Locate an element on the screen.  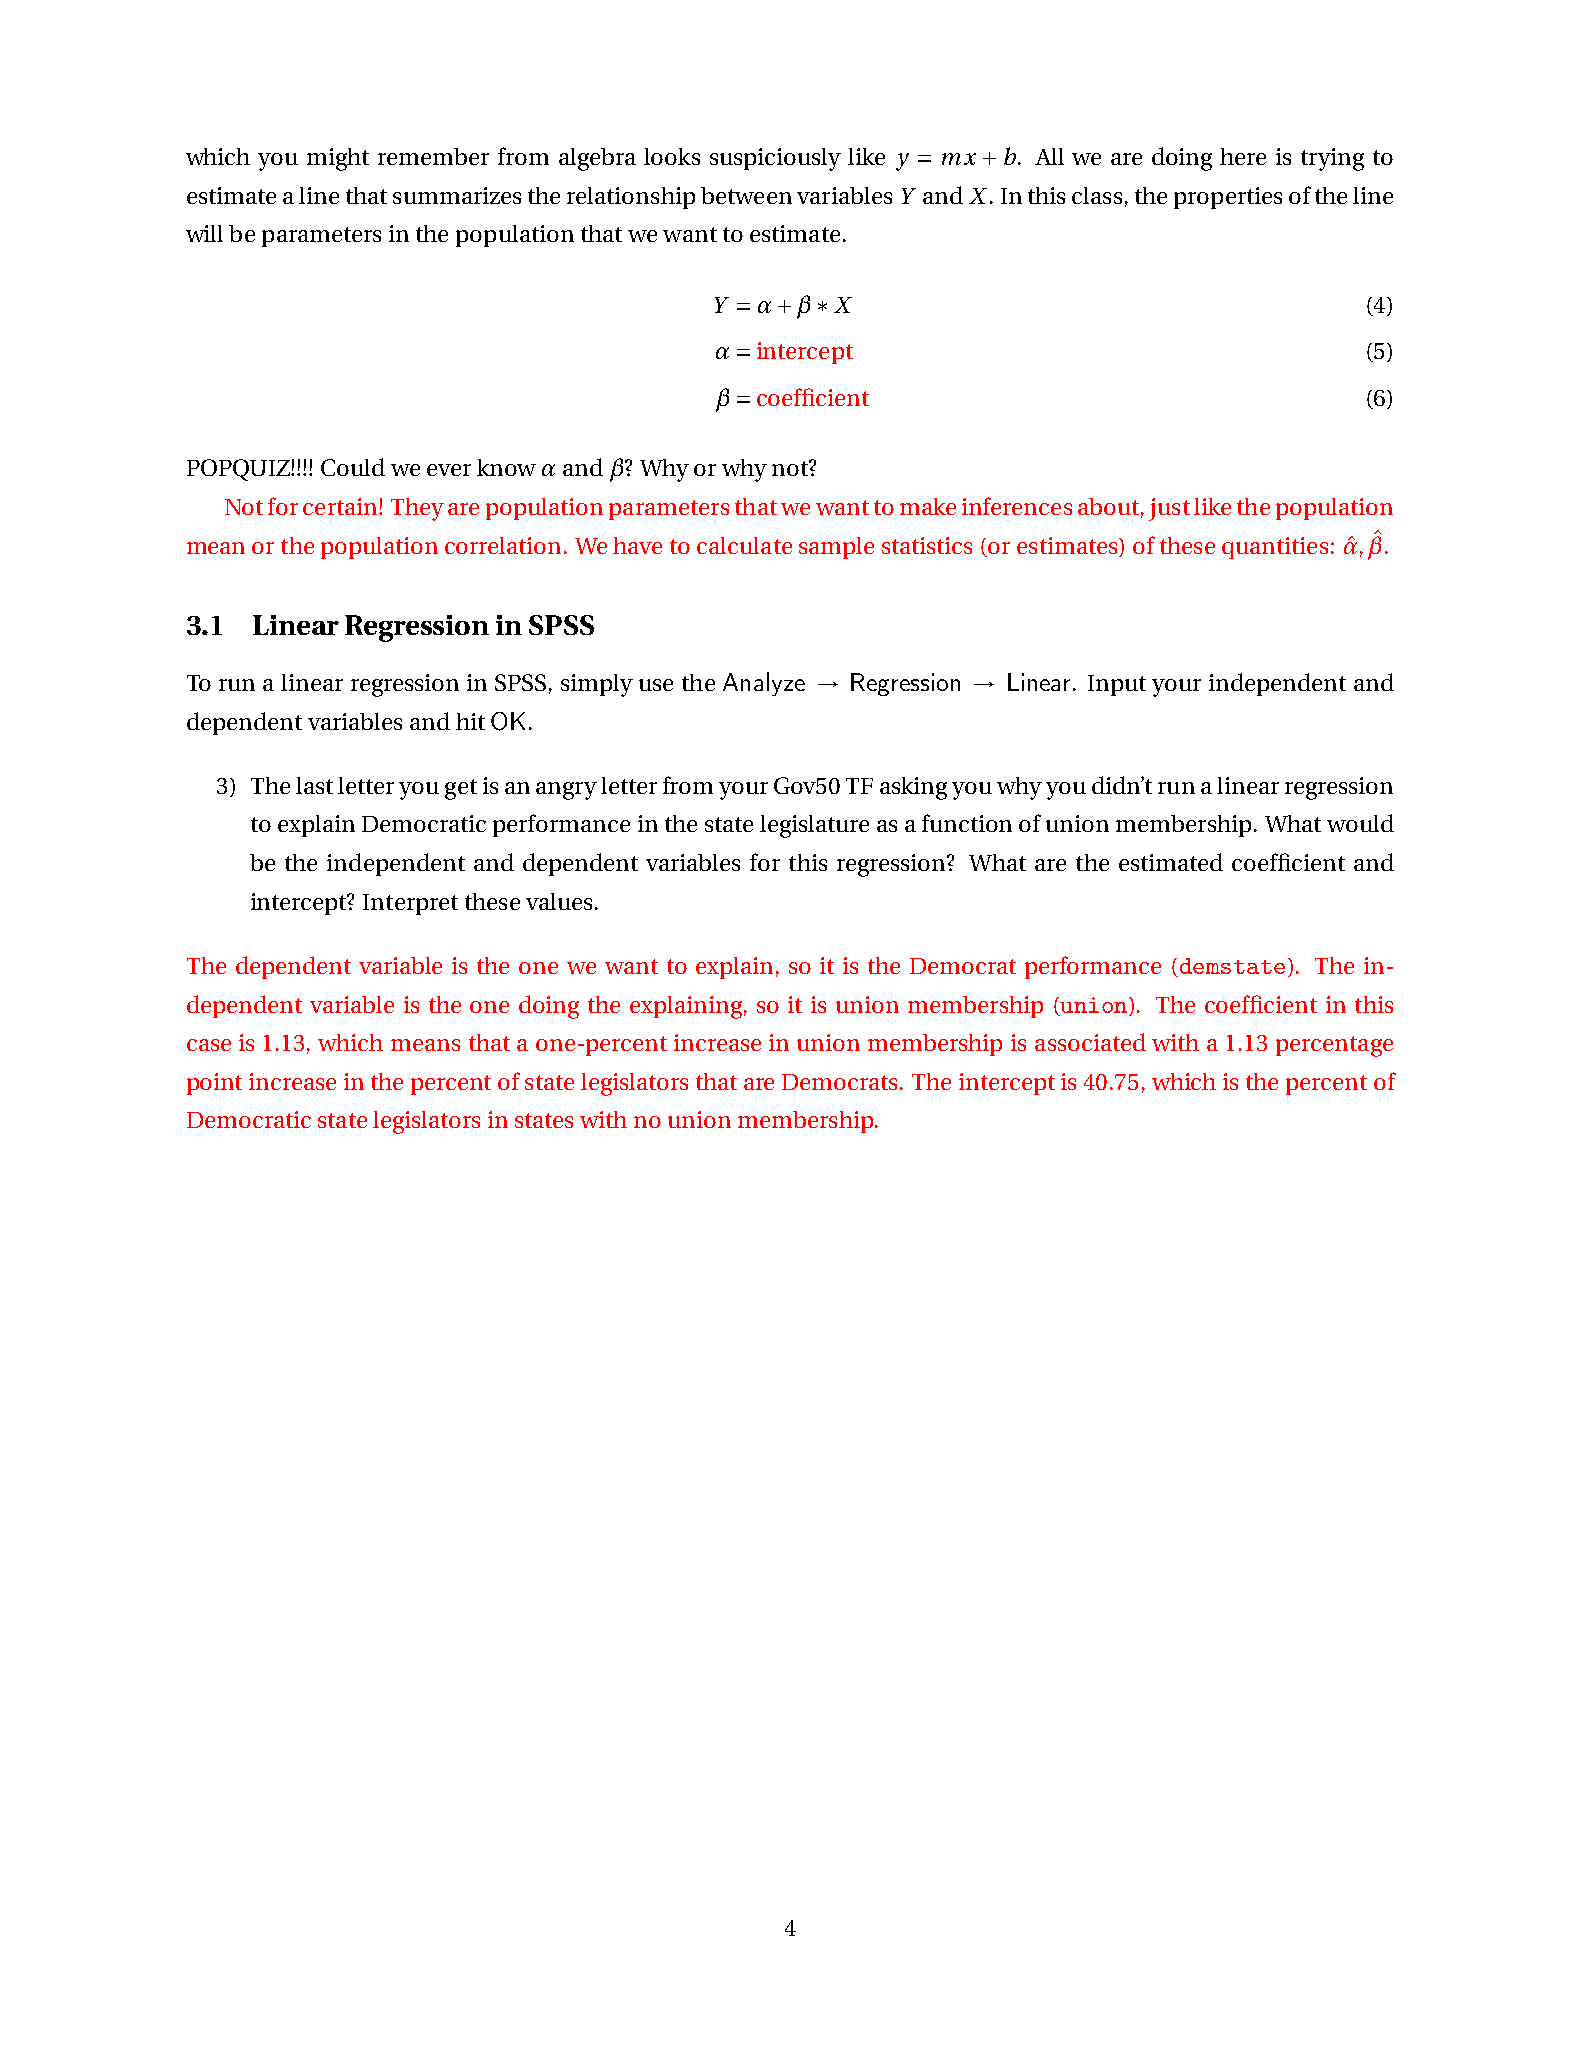
would is located at coordinates (1360, 823).
